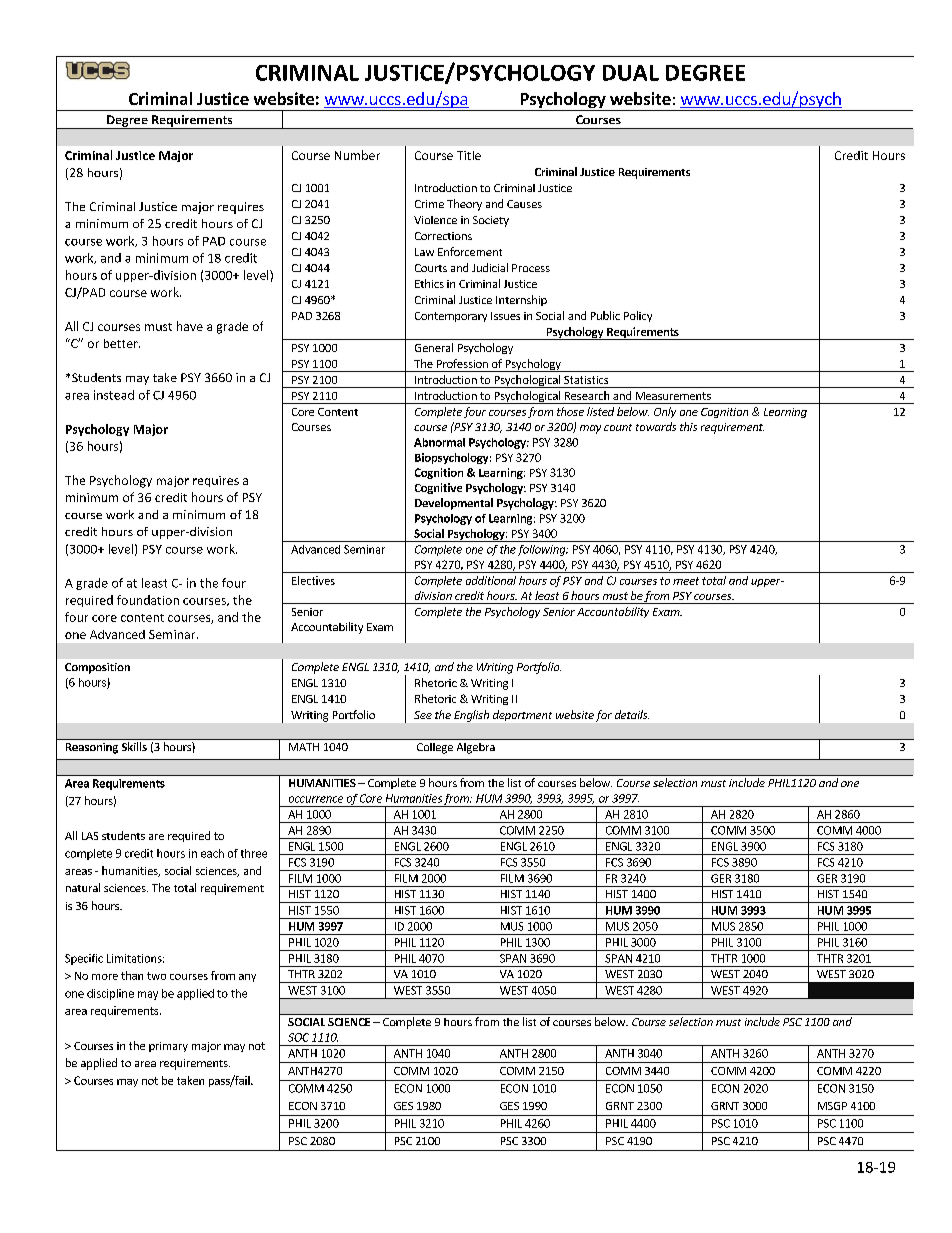  I want to click on Number, so click(357, 155).
